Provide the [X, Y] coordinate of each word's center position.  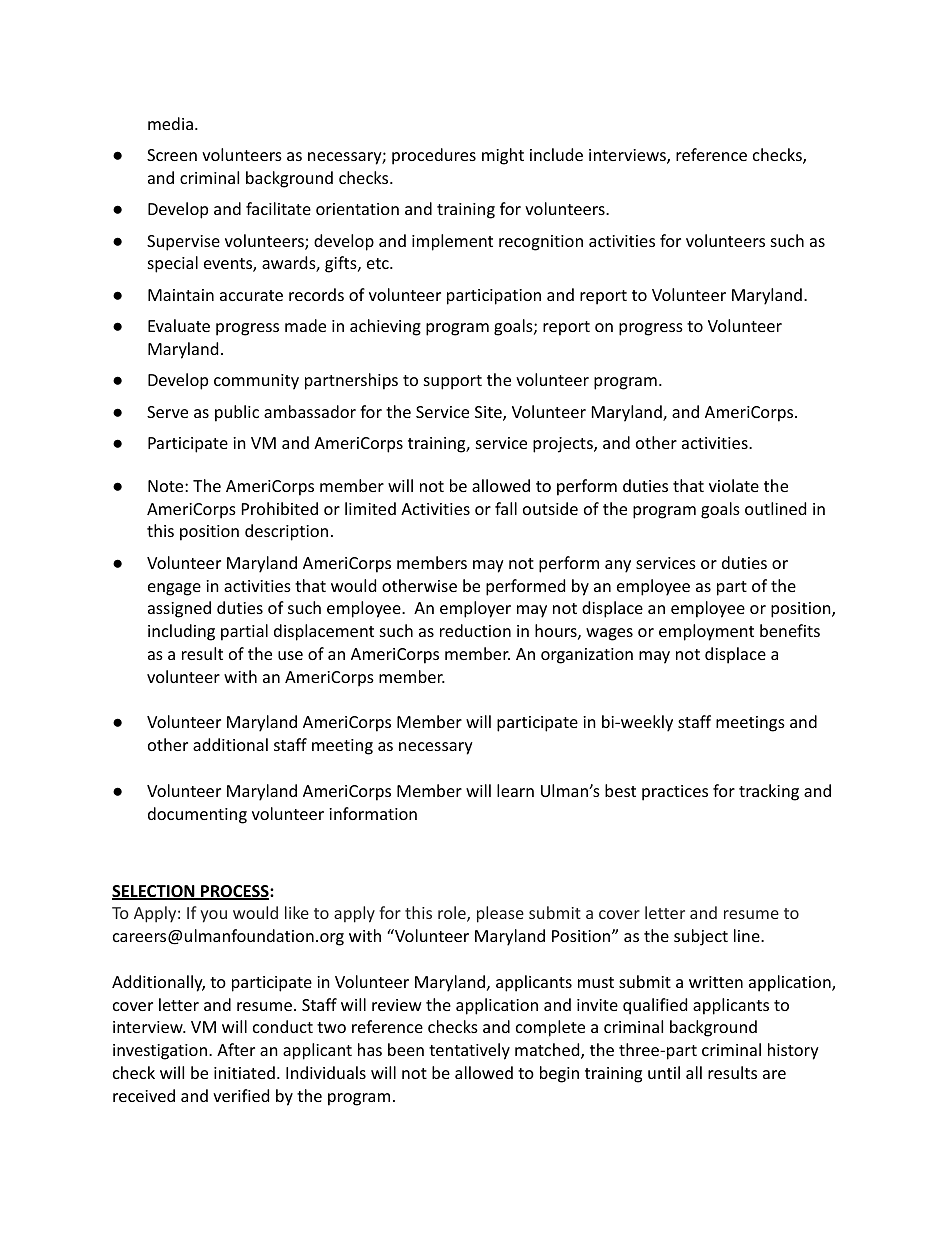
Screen [172, 155]
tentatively [469, 1051]
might [503, 156]
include [556, 154]
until [664, 1072]
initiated [244, 1072]
